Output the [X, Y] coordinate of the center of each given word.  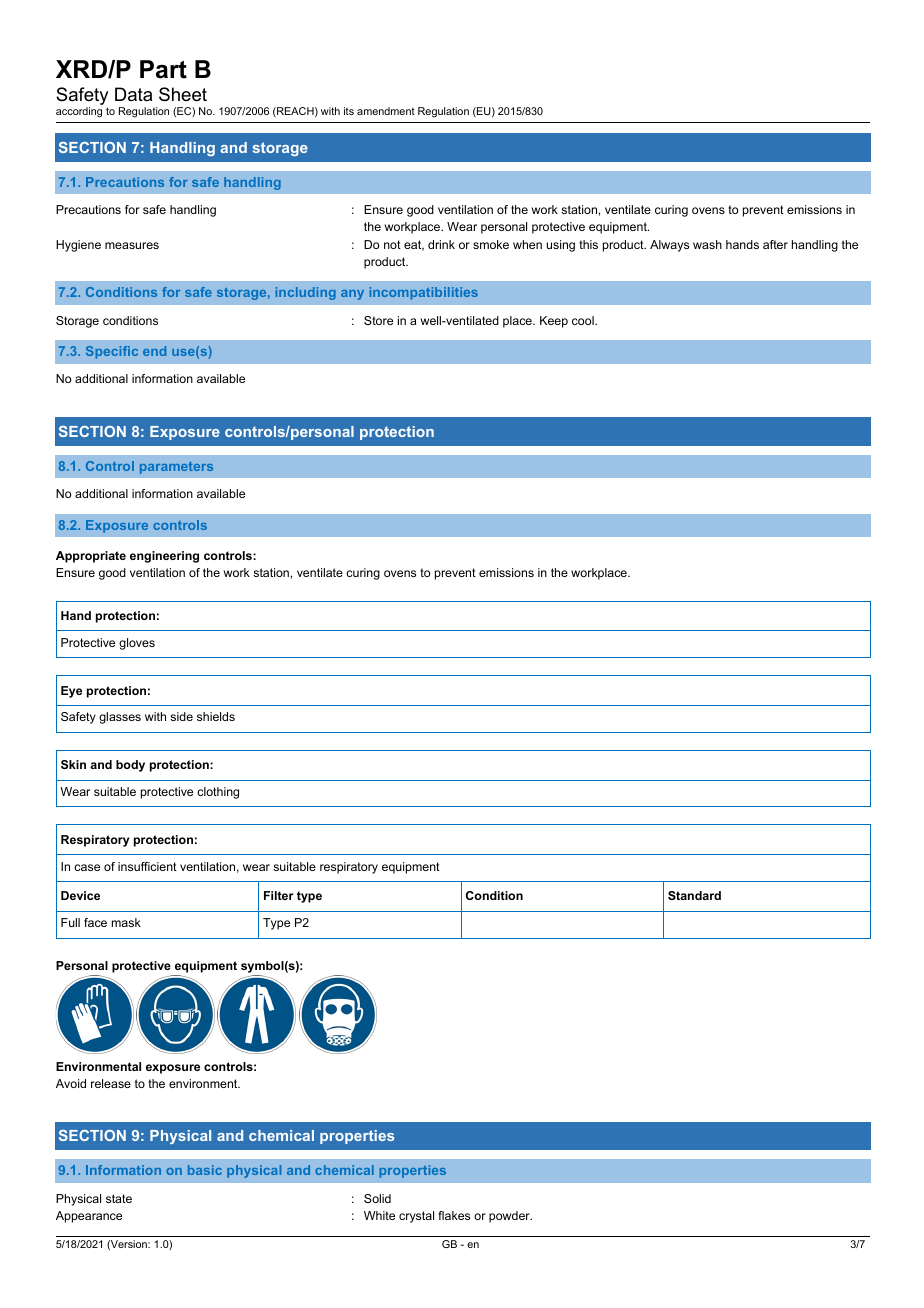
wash [707, 244]
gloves [137, 644]
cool [584, 320]
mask [126, 922]
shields [216, 716]
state [119, 1198]
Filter [279, 895]
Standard [694, 895]
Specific [112, 352]
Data [133, 94]
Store [378, 320]
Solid [377, 1198]
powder [510, 1217]
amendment [386, 111]
